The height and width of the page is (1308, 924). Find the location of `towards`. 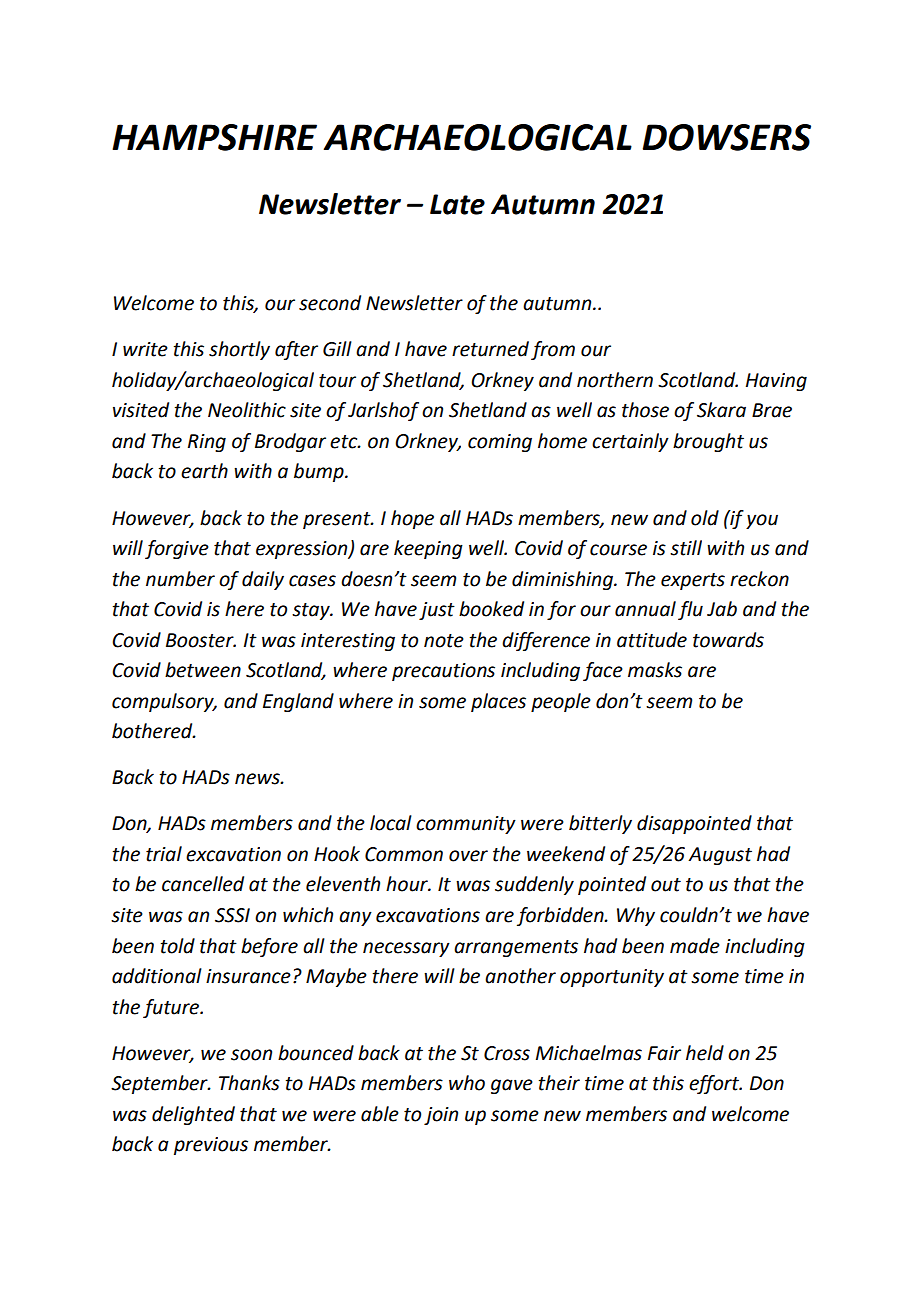

towards is located at coordinates (728, 640).
